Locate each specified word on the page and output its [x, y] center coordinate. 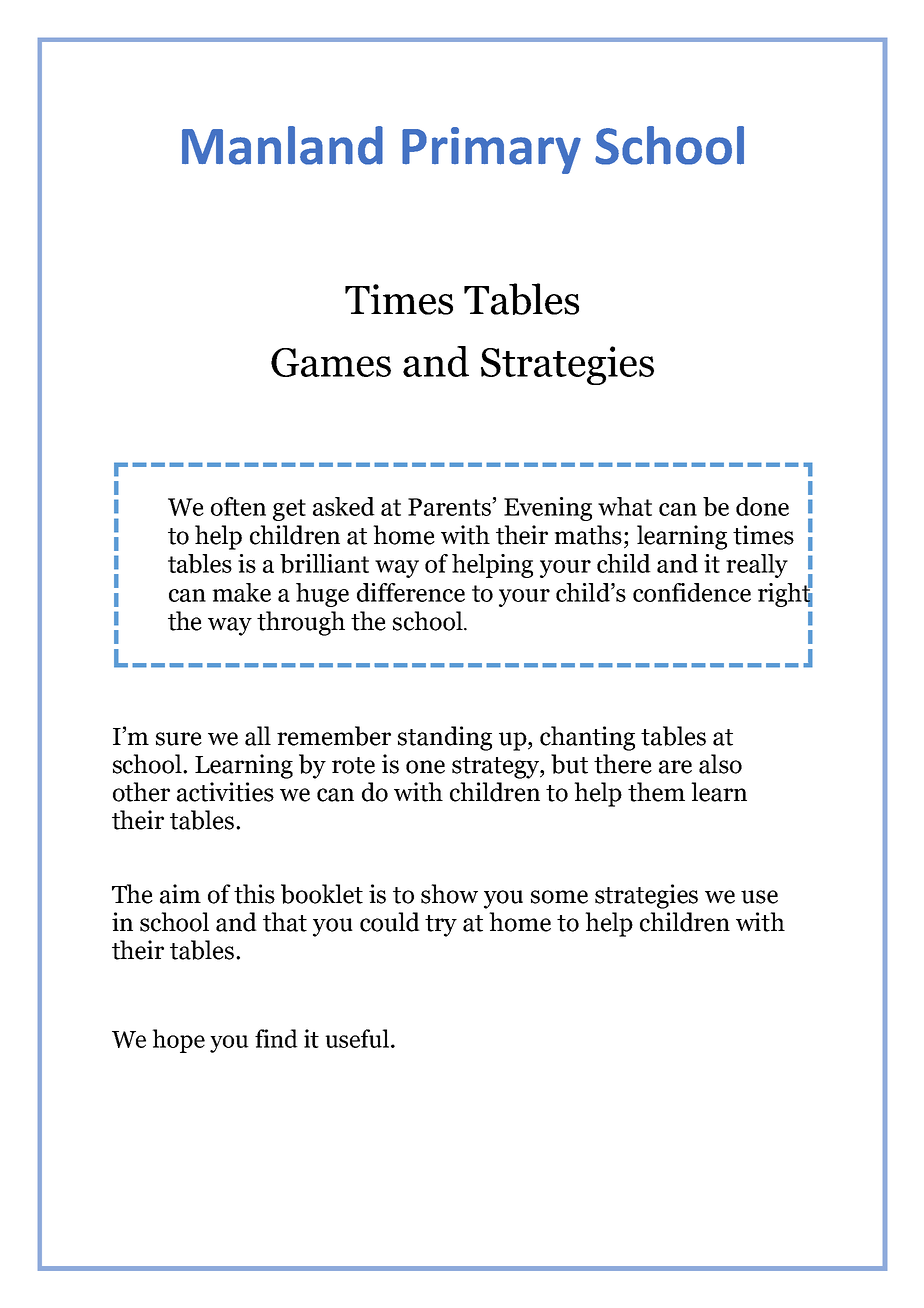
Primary [491, 150]
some [559, 897]
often [238, 506]
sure [179, 739]
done [762, 506]
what [625, 506]
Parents [450, 507]
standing [445, 738]
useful [357, 1038]
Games [331, 362]
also [720, 764]
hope [178, 1041]
